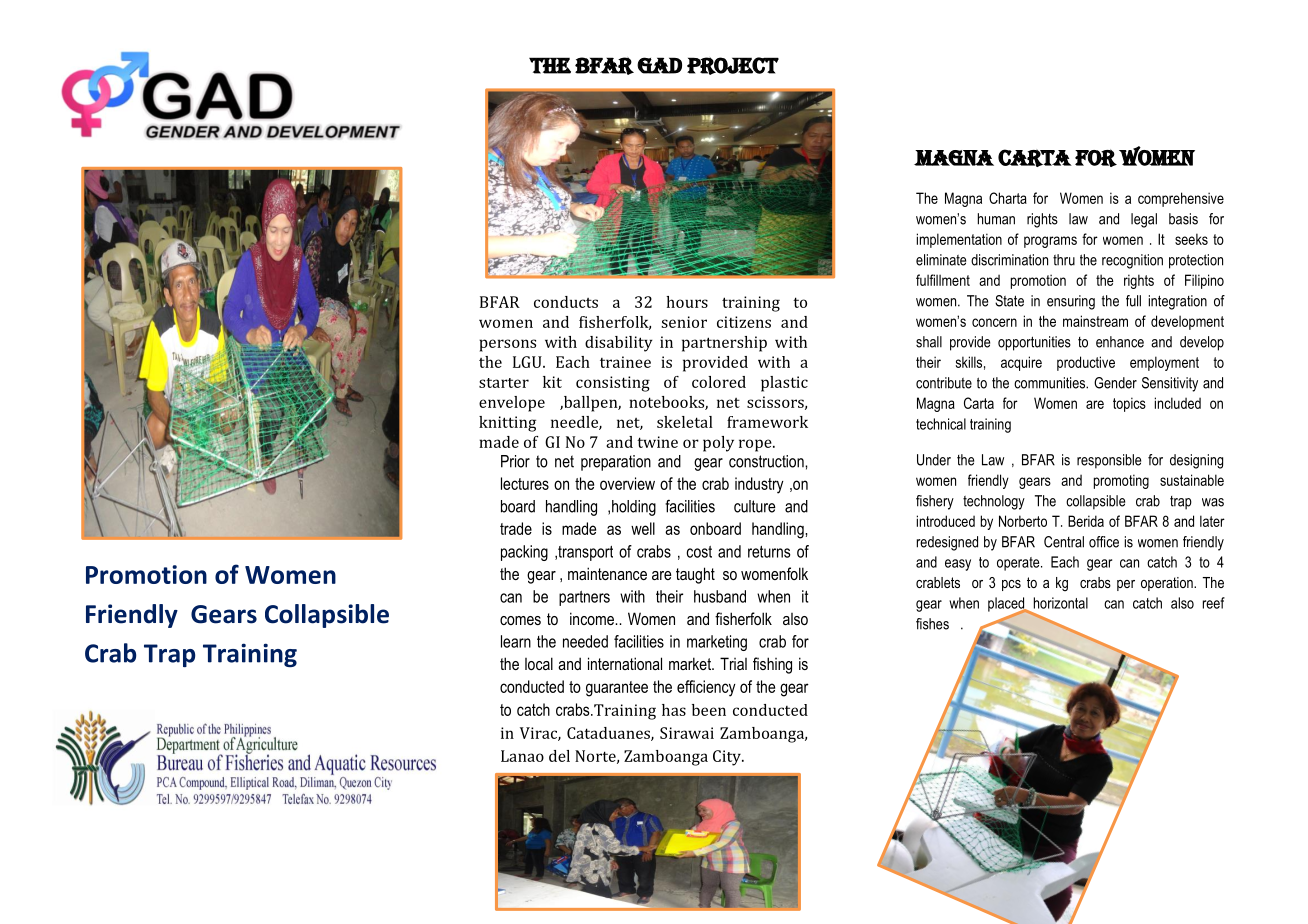  Describe the element at coordinates (769, 552) in the page. I see `returns` at that location.
